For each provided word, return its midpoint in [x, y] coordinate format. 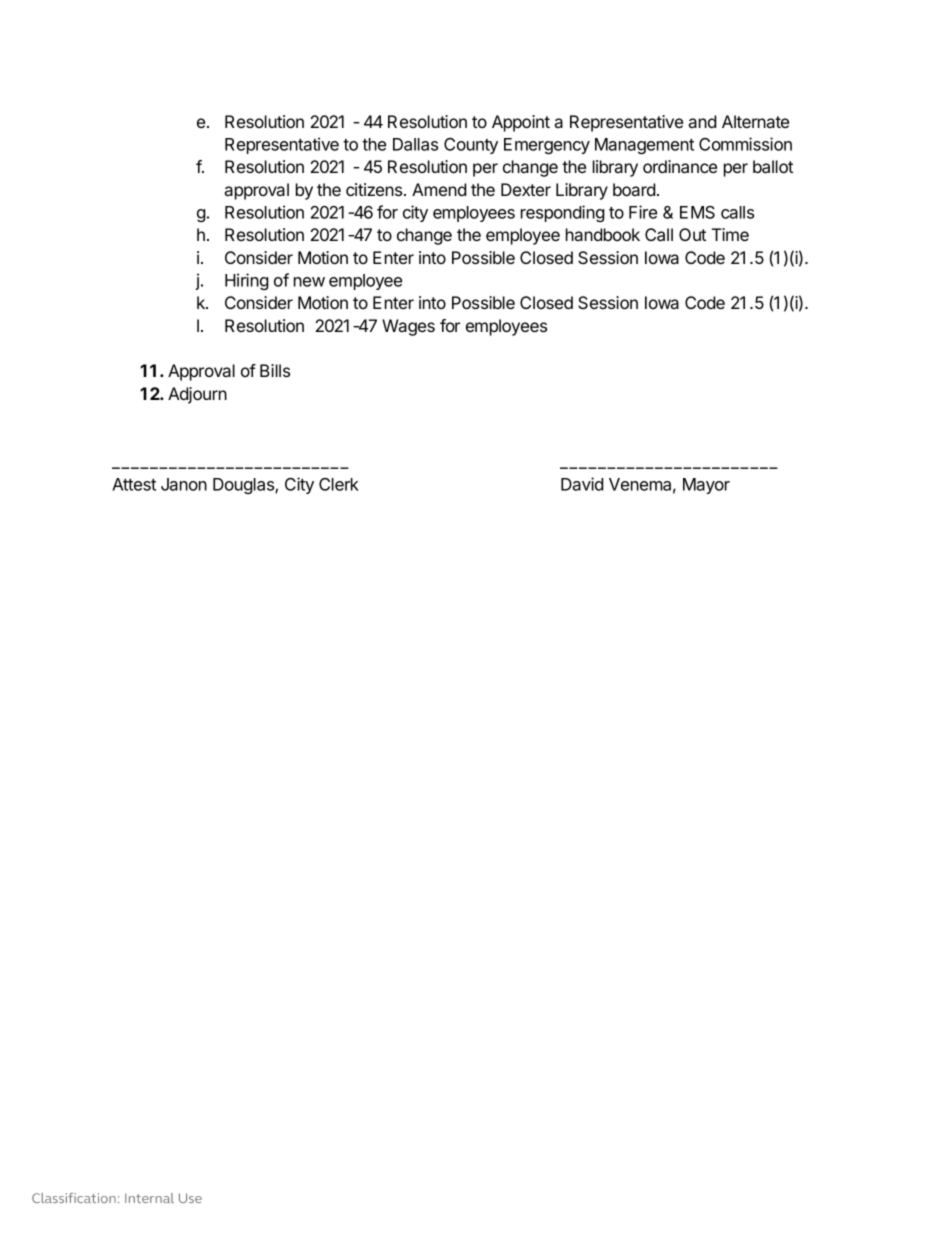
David [582, 484]
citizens [375, 189]
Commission [745, 144]
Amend [439, 189]
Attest [134, 484]
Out [692, 234]
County [471, 146]
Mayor [706, 486]
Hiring [247, 281]
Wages [408, 327]
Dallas [415, 144]
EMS [697, 212]
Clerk [339, 484]
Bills [275, 370]
